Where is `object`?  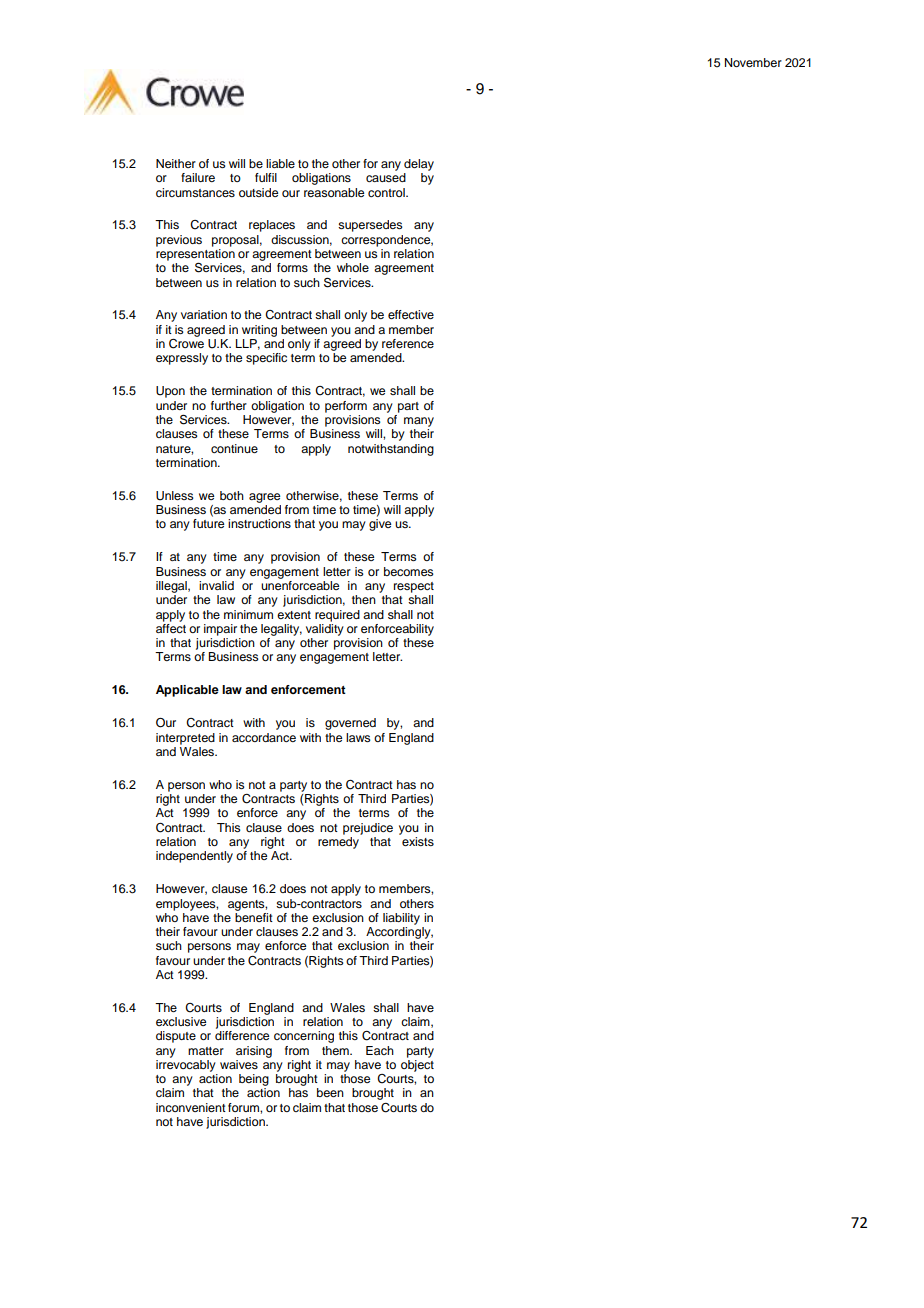
object is located at coordinates (417, 1066).
